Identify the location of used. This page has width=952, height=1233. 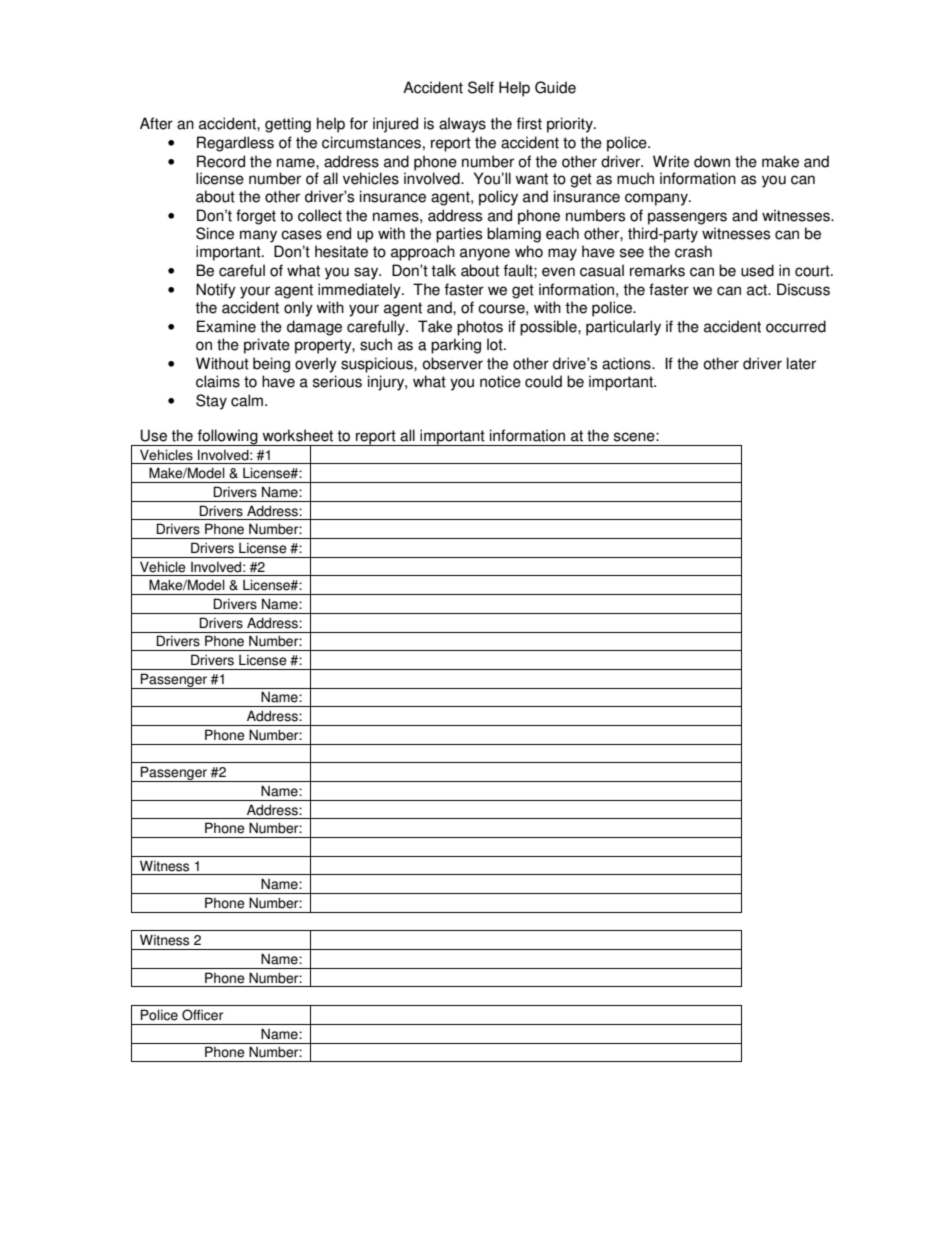
(757, 270).
